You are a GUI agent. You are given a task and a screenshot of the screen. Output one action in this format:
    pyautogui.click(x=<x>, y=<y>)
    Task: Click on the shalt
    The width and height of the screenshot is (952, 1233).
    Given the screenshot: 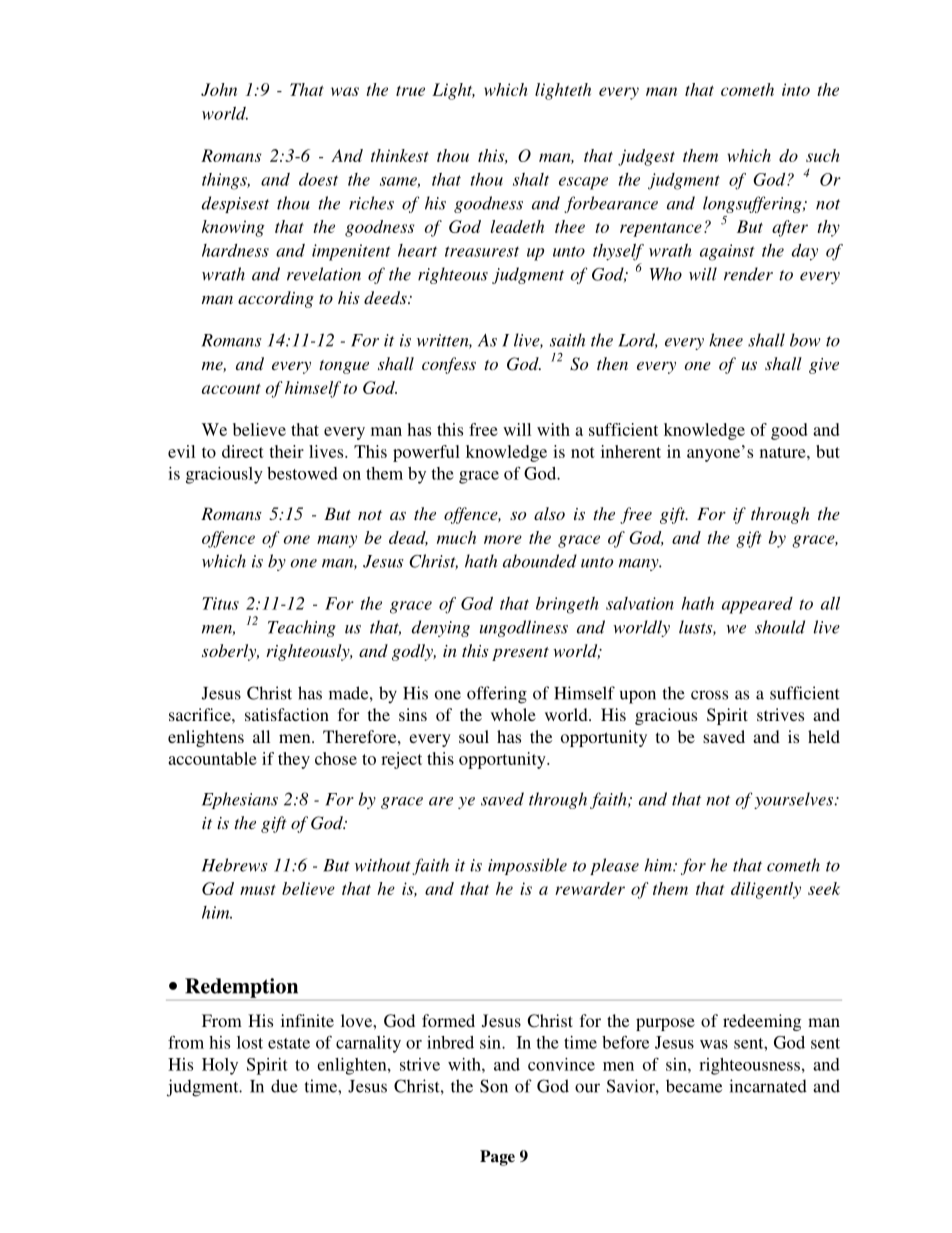 What is the action you would take?
    pyautogui.click(x=531, y=179)
